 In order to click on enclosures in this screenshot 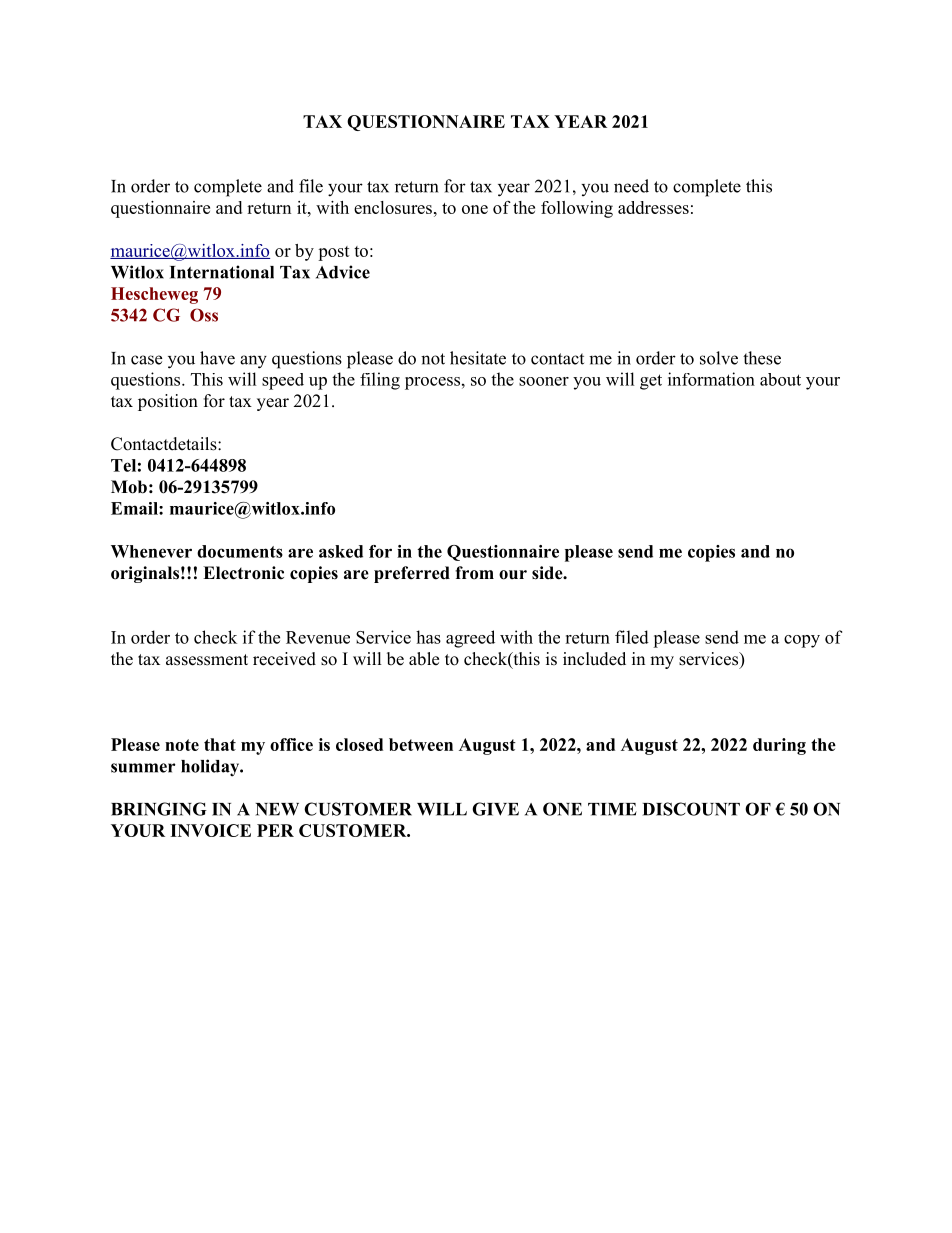, I will do `click(393, 207)`.
